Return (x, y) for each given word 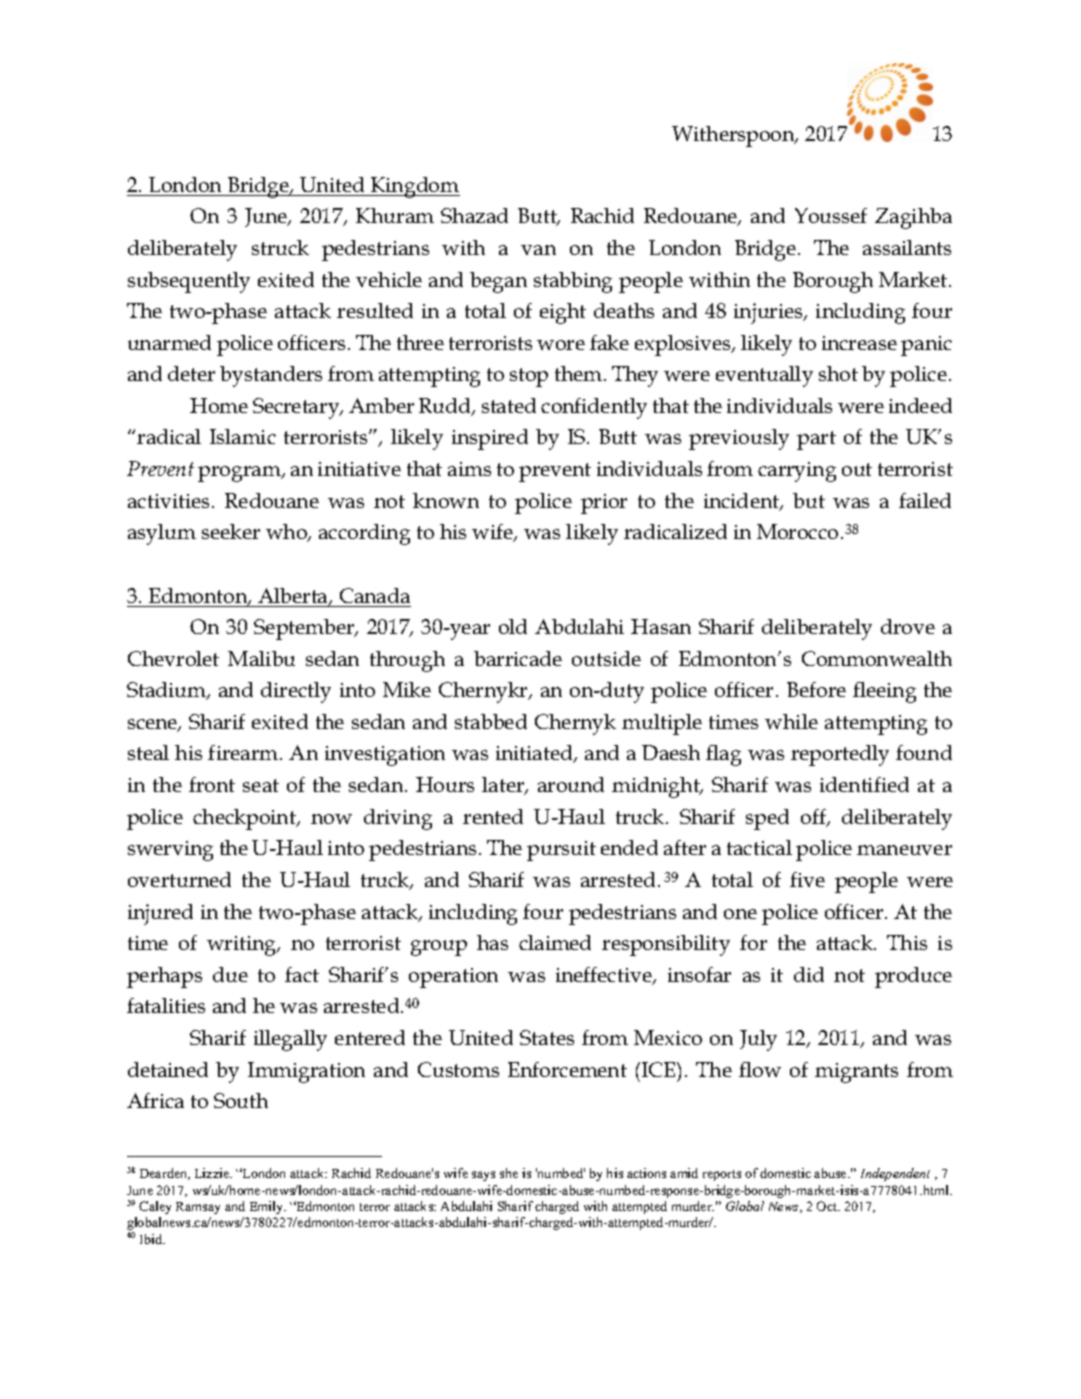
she (509, 1173)
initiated (535, 754)
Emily (268, 1207)
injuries (769, 313)
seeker (231, 531)
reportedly (840, 755)
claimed (555, 942)
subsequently (189, 282)
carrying (797, 472)
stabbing (573, 282)
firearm (244, 752)
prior (604, 504)
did (809, 974)
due (230, 974)
